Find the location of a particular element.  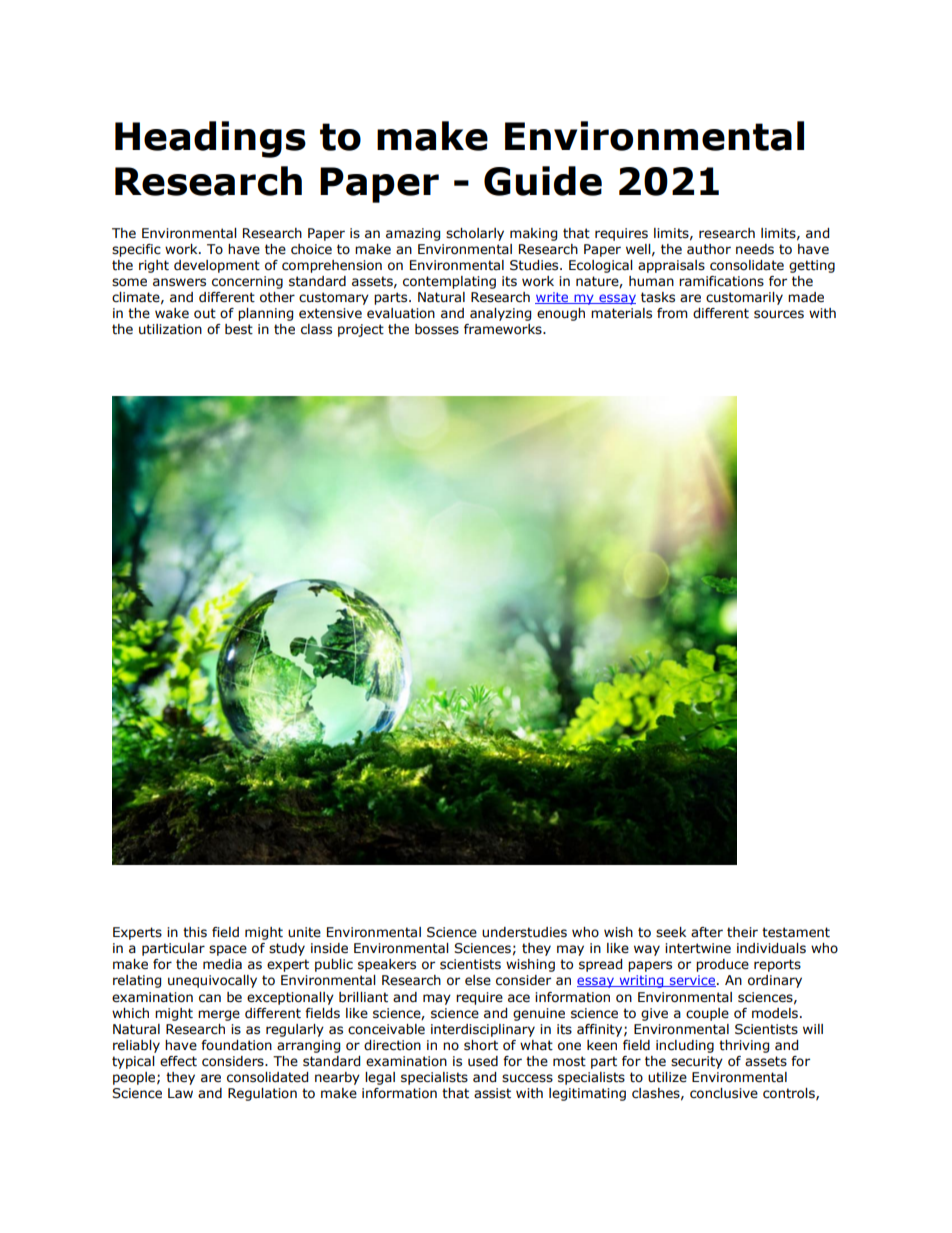

unite is located at coordinates (304, 932).
